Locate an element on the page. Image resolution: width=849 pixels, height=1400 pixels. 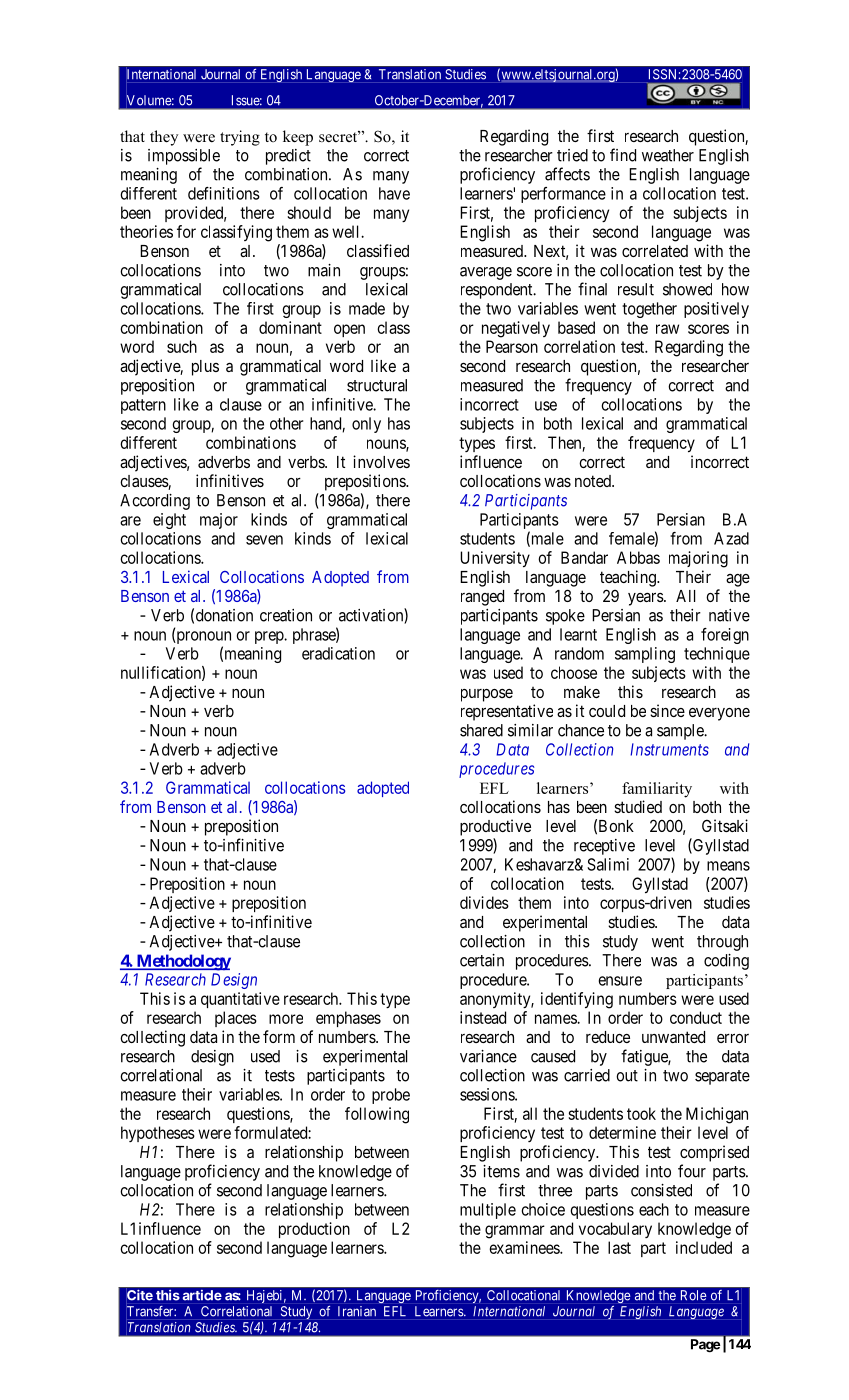
weather is located at coordinates (668, 155).
